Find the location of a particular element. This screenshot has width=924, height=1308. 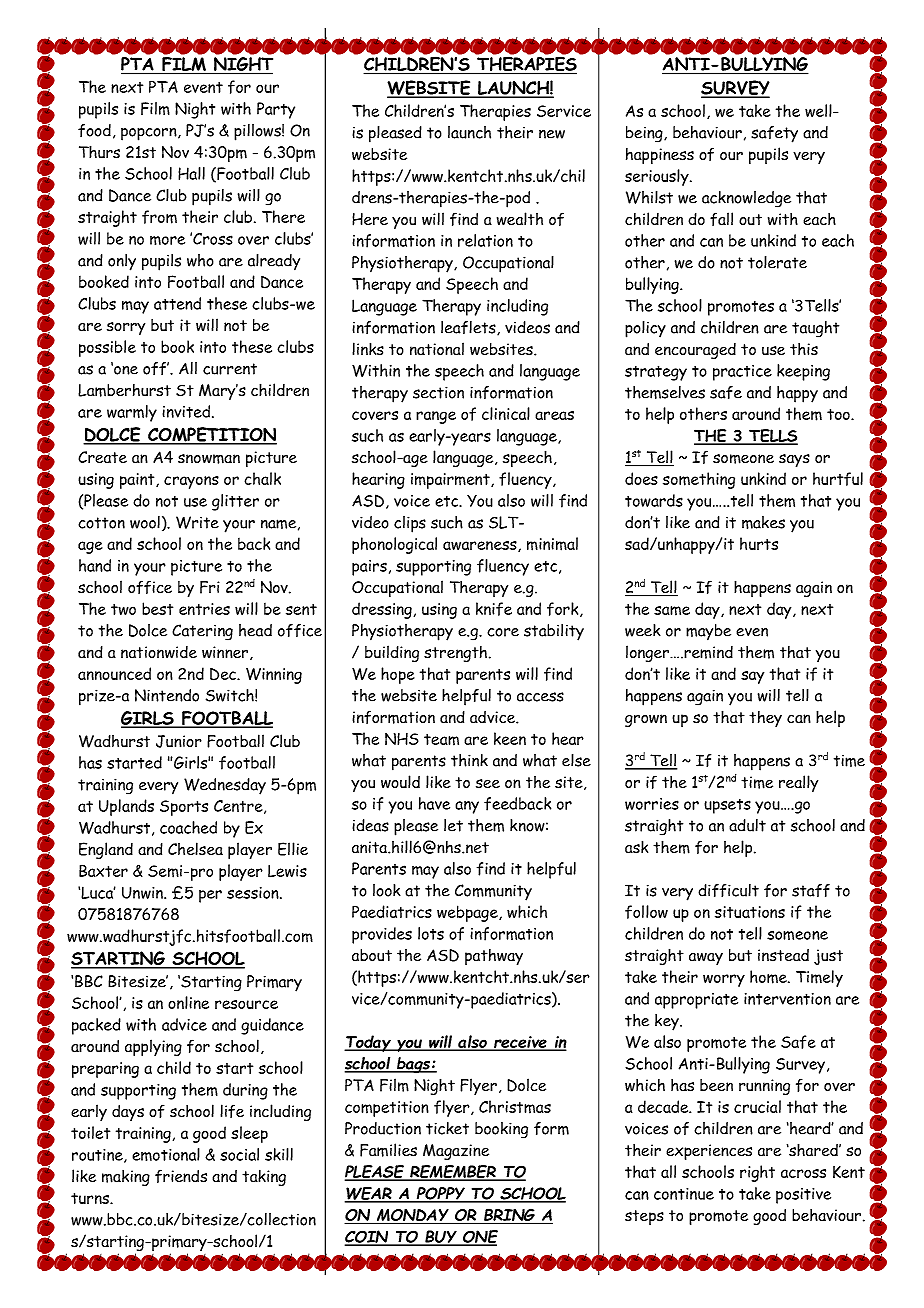

happiness is located at coordinates (660, 156).
